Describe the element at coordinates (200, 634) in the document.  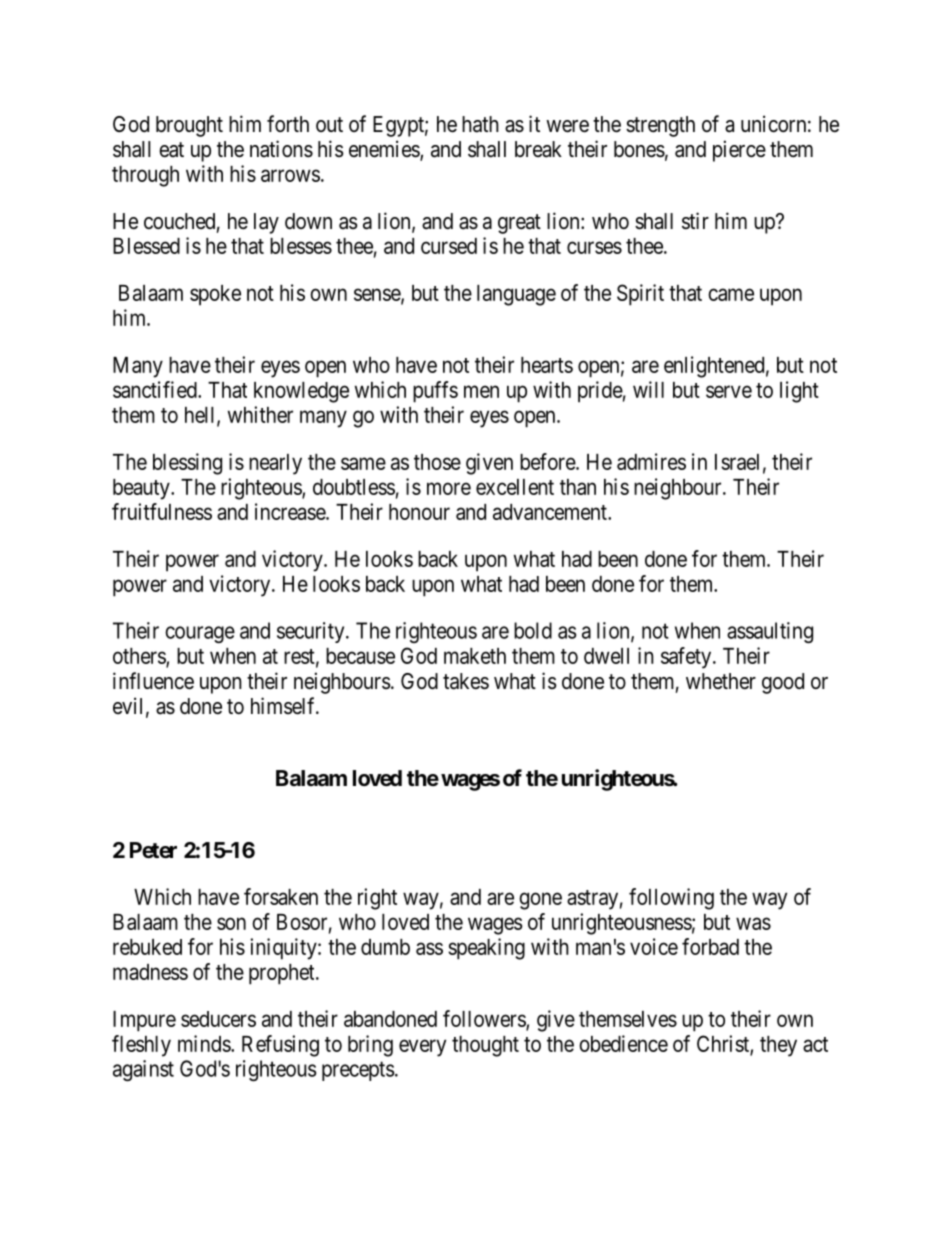
I see `courage` at that location.
